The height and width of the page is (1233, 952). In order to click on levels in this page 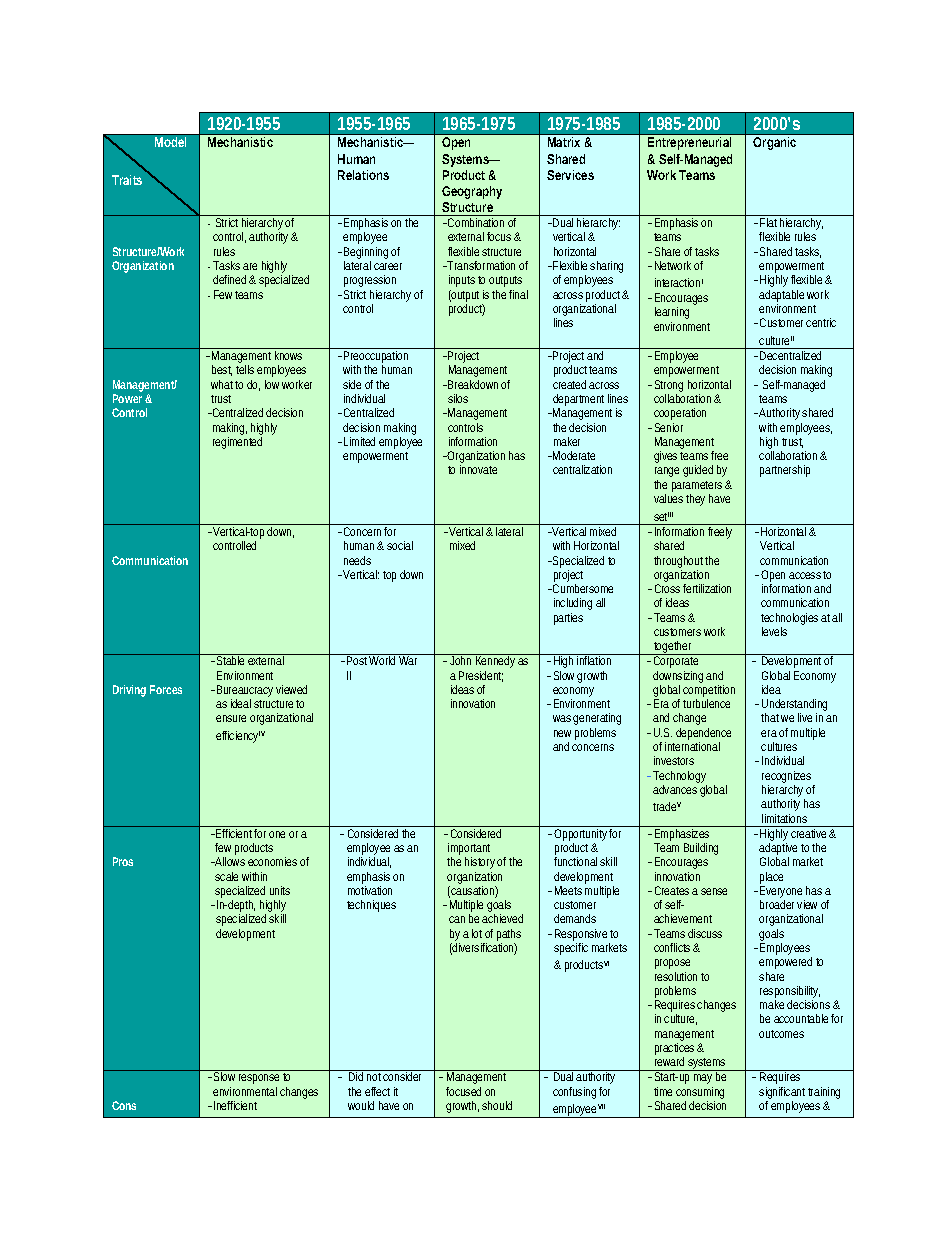, I will do `click(774, 631)`.
